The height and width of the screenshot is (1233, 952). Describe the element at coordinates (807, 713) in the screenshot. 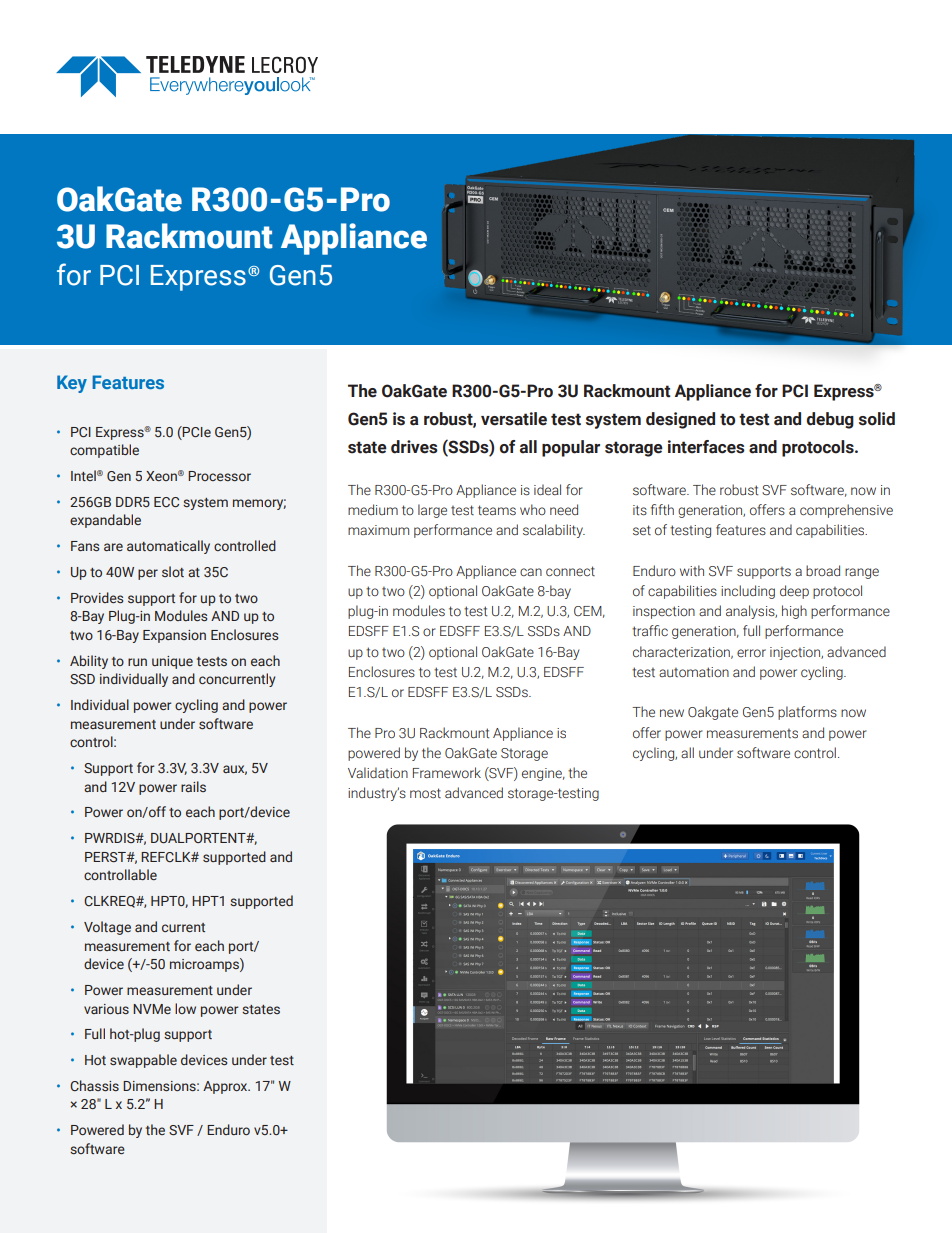

I see `platforms` at that location.
